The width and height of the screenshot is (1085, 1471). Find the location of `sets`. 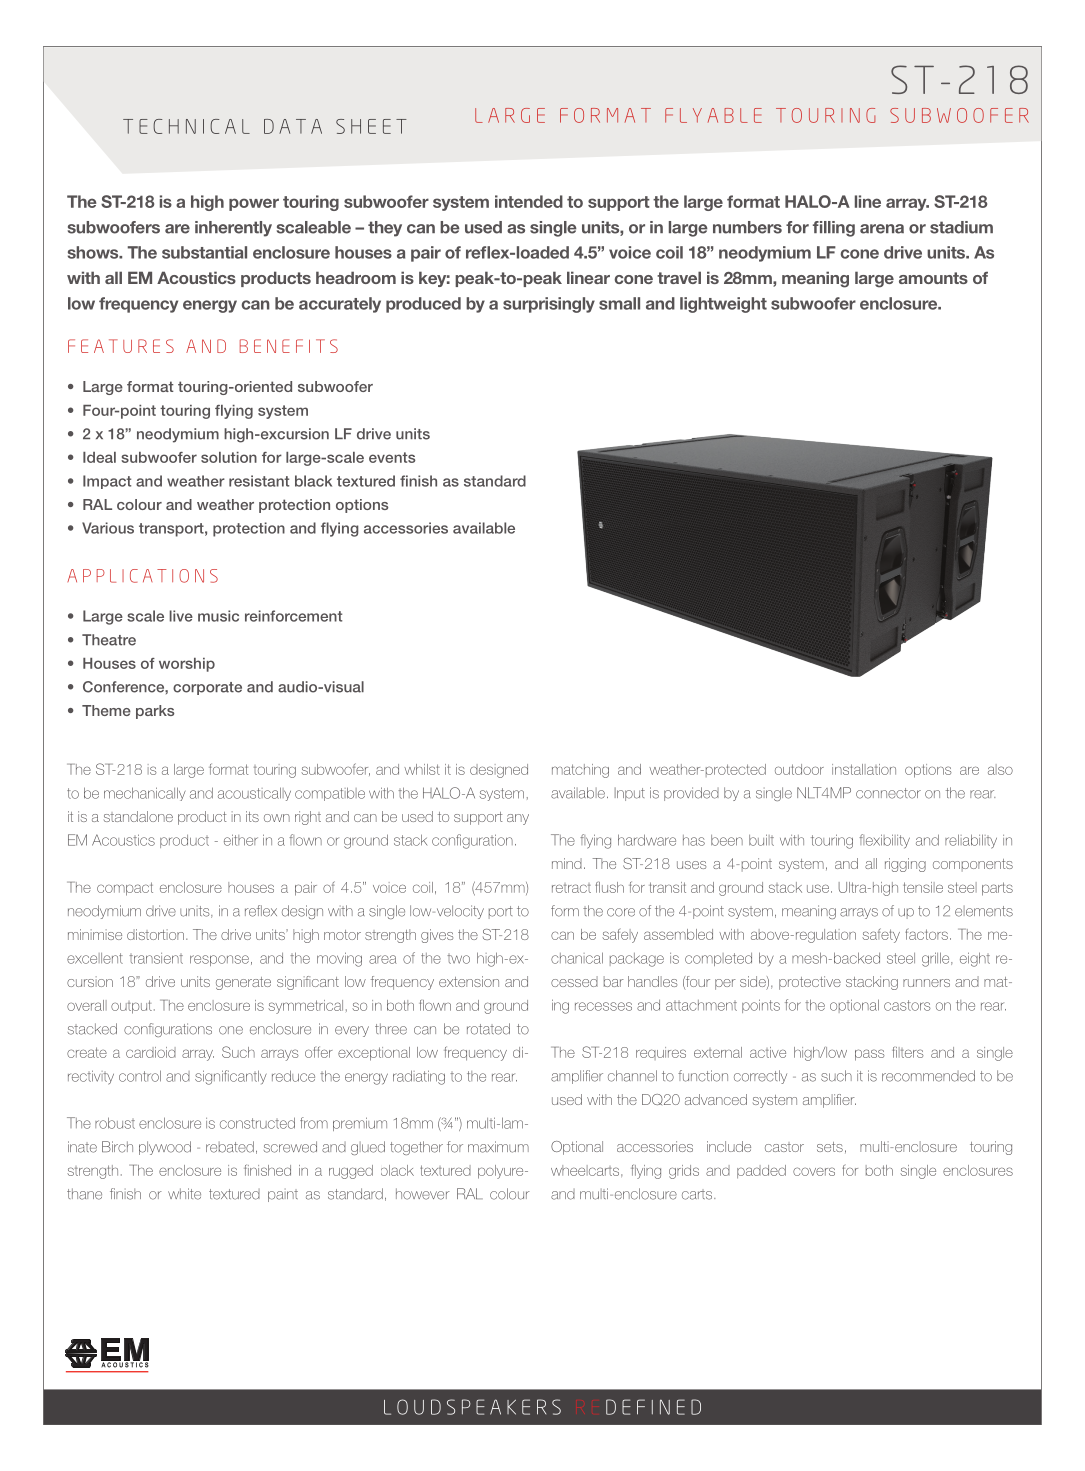

sets is located at coordinates (830, 1147).
